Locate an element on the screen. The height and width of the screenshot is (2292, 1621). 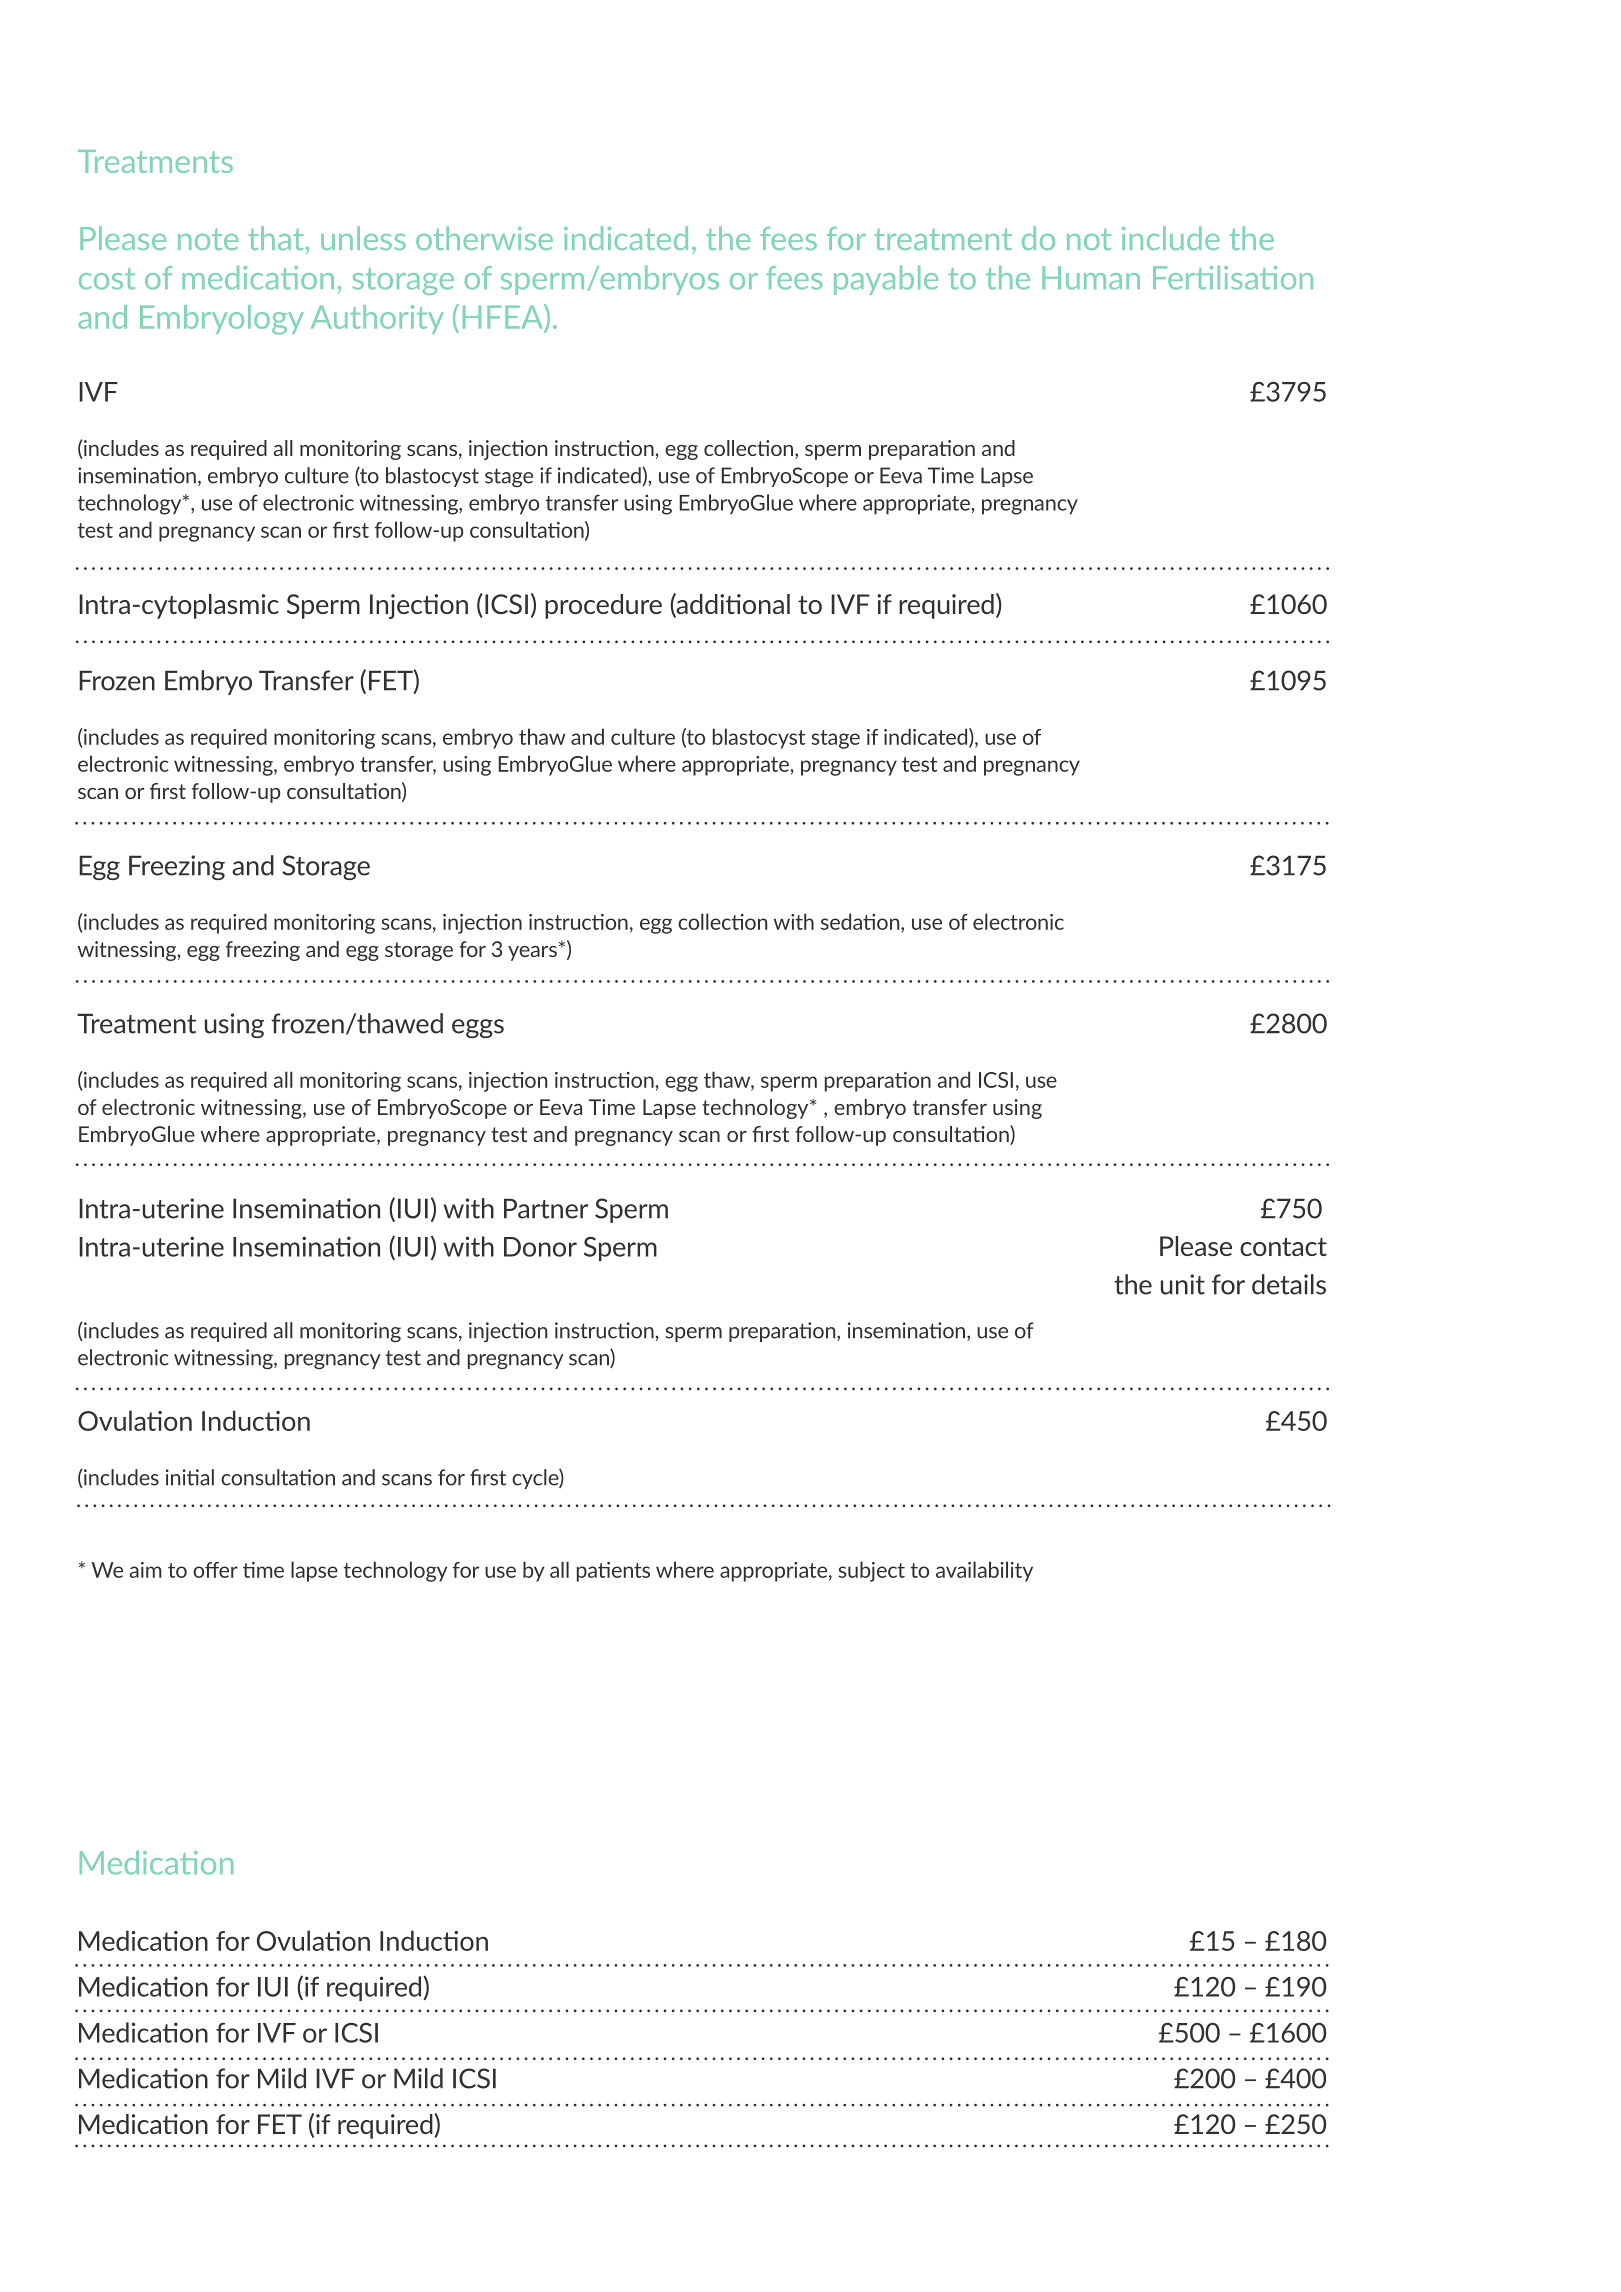
payable is located at coordinates (886, 280).
